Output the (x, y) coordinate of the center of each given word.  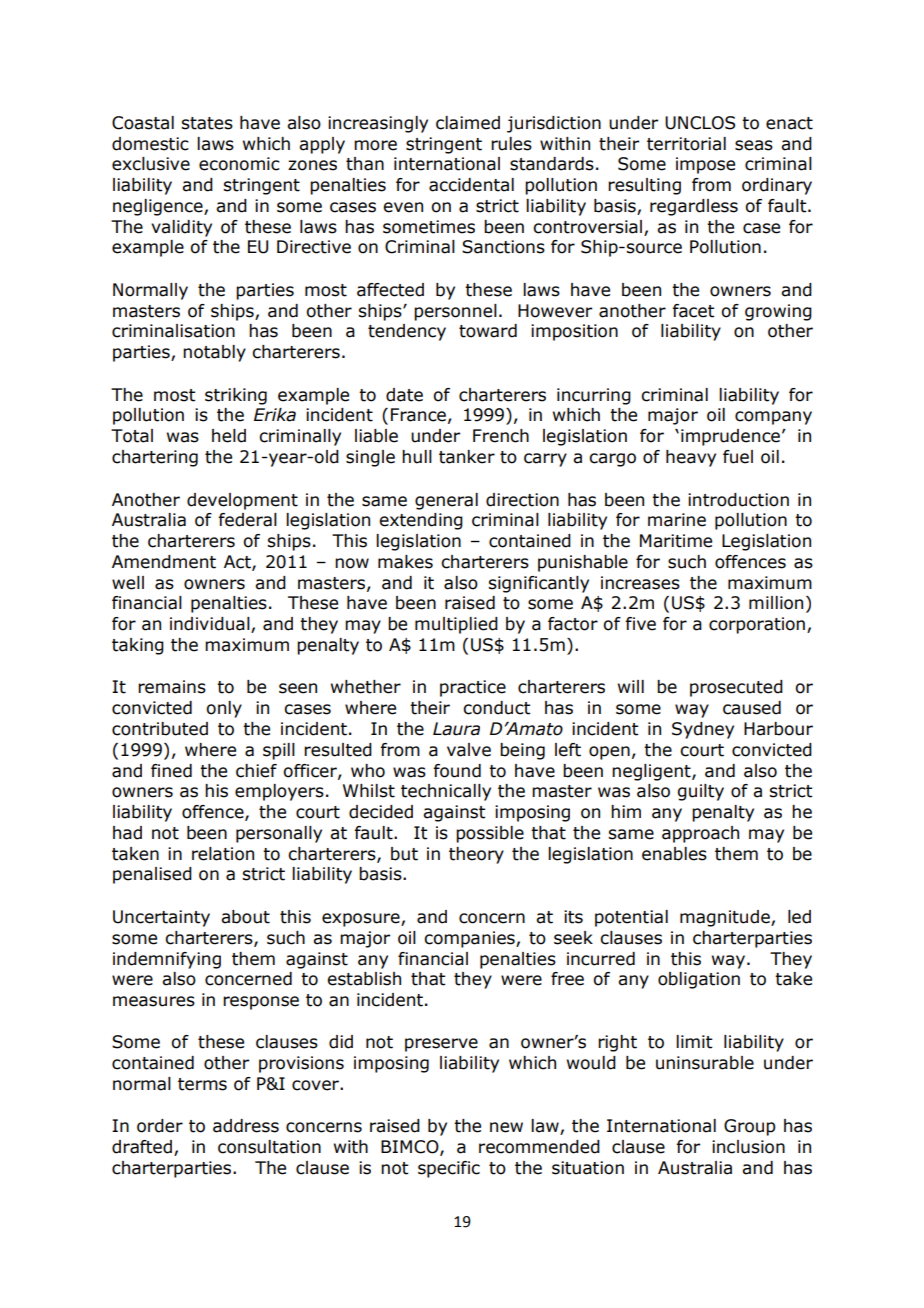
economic (239, 164)
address (246, 1126)
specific (449, 1169)
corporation (757, 625)
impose (705, 165)
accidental (471, 185)
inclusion (748, 1147)
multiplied (456, 625)
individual (211, 625)
